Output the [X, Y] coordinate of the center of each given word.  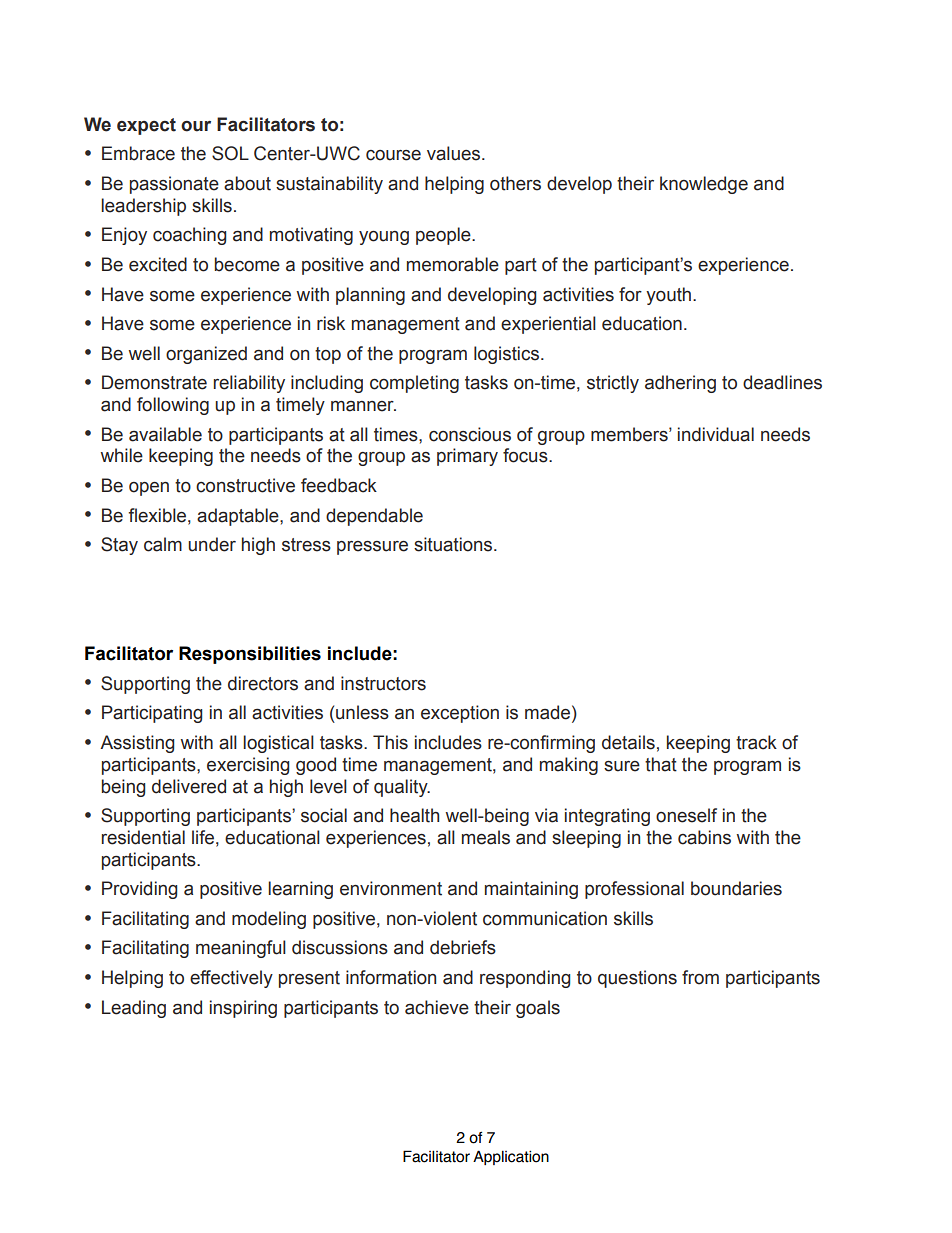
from [700, 977]
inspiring [243, 1009]
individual [716, 434]
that [661, 764]
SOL [230, 153]
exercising [248, 766]
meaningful [241, 949]
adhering [680, 384]
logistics [506, 355]
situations [454, 544]
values [455, 153]
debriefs [463, 947]
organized [206, 355]
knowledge [704, 185]
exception [460, 714]
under [212, 544]
